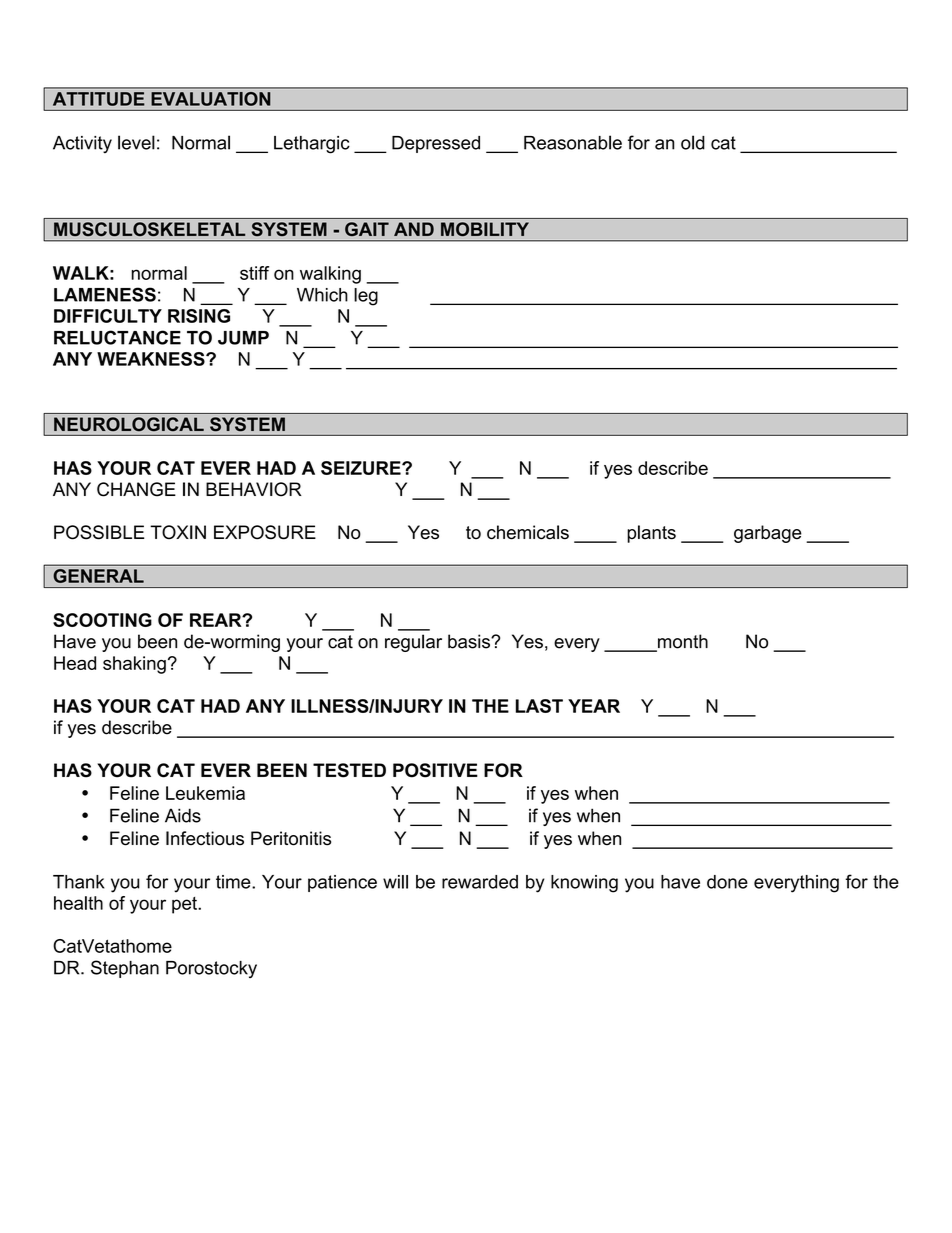 Image resolution: width=952 pixels, height=1233 pixels. What do you see at coordinates (651, 534) in the screenshot?
I see `plants` at bounding box center [651, 534].
